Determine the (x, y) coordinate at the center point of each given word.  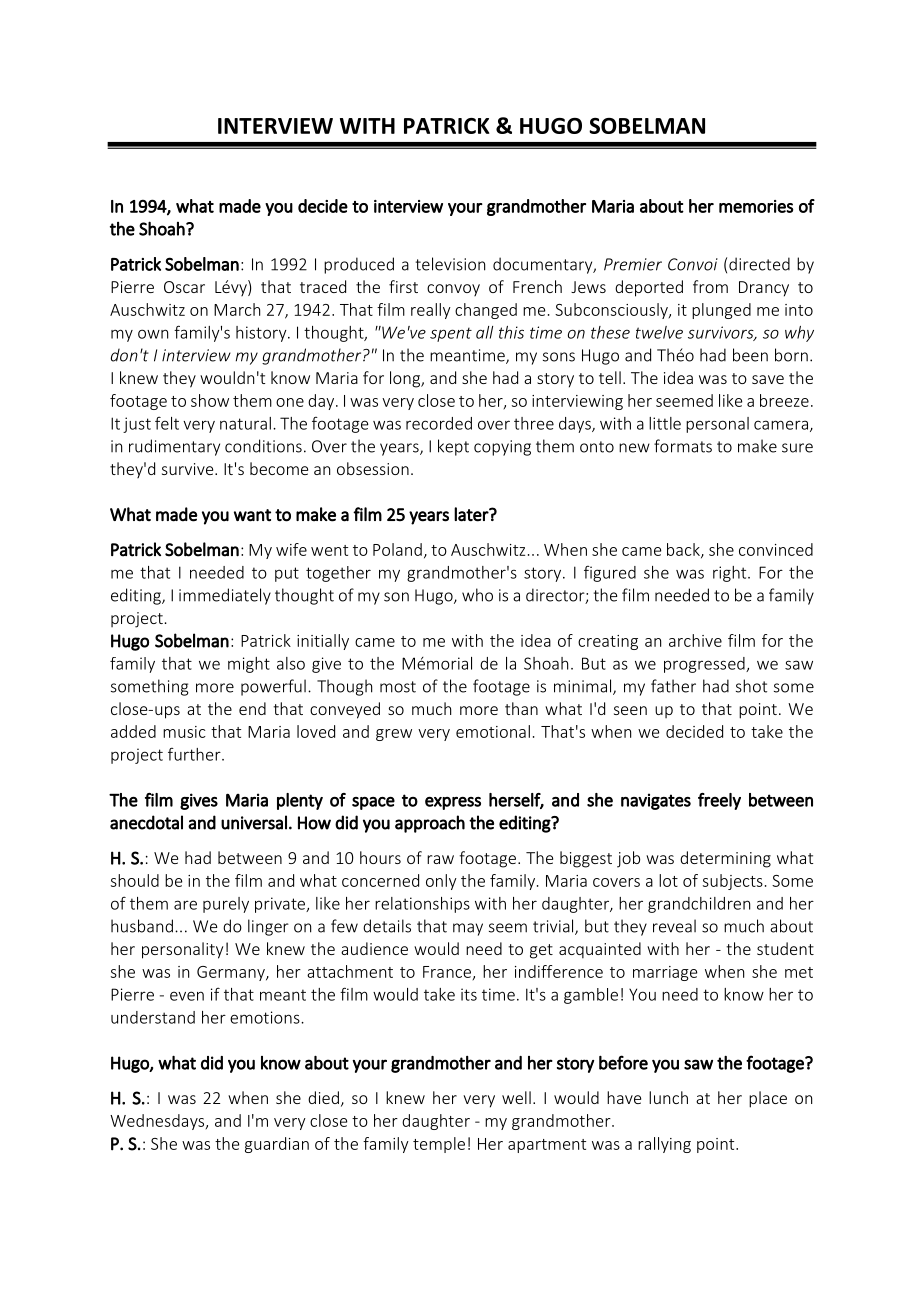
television (450, 264)
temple (439, 1145)
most (398, 687)
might (249, 665)
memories (756, 206)
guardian (277, 1145)
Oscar (184, 287)
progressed (705, 665)
